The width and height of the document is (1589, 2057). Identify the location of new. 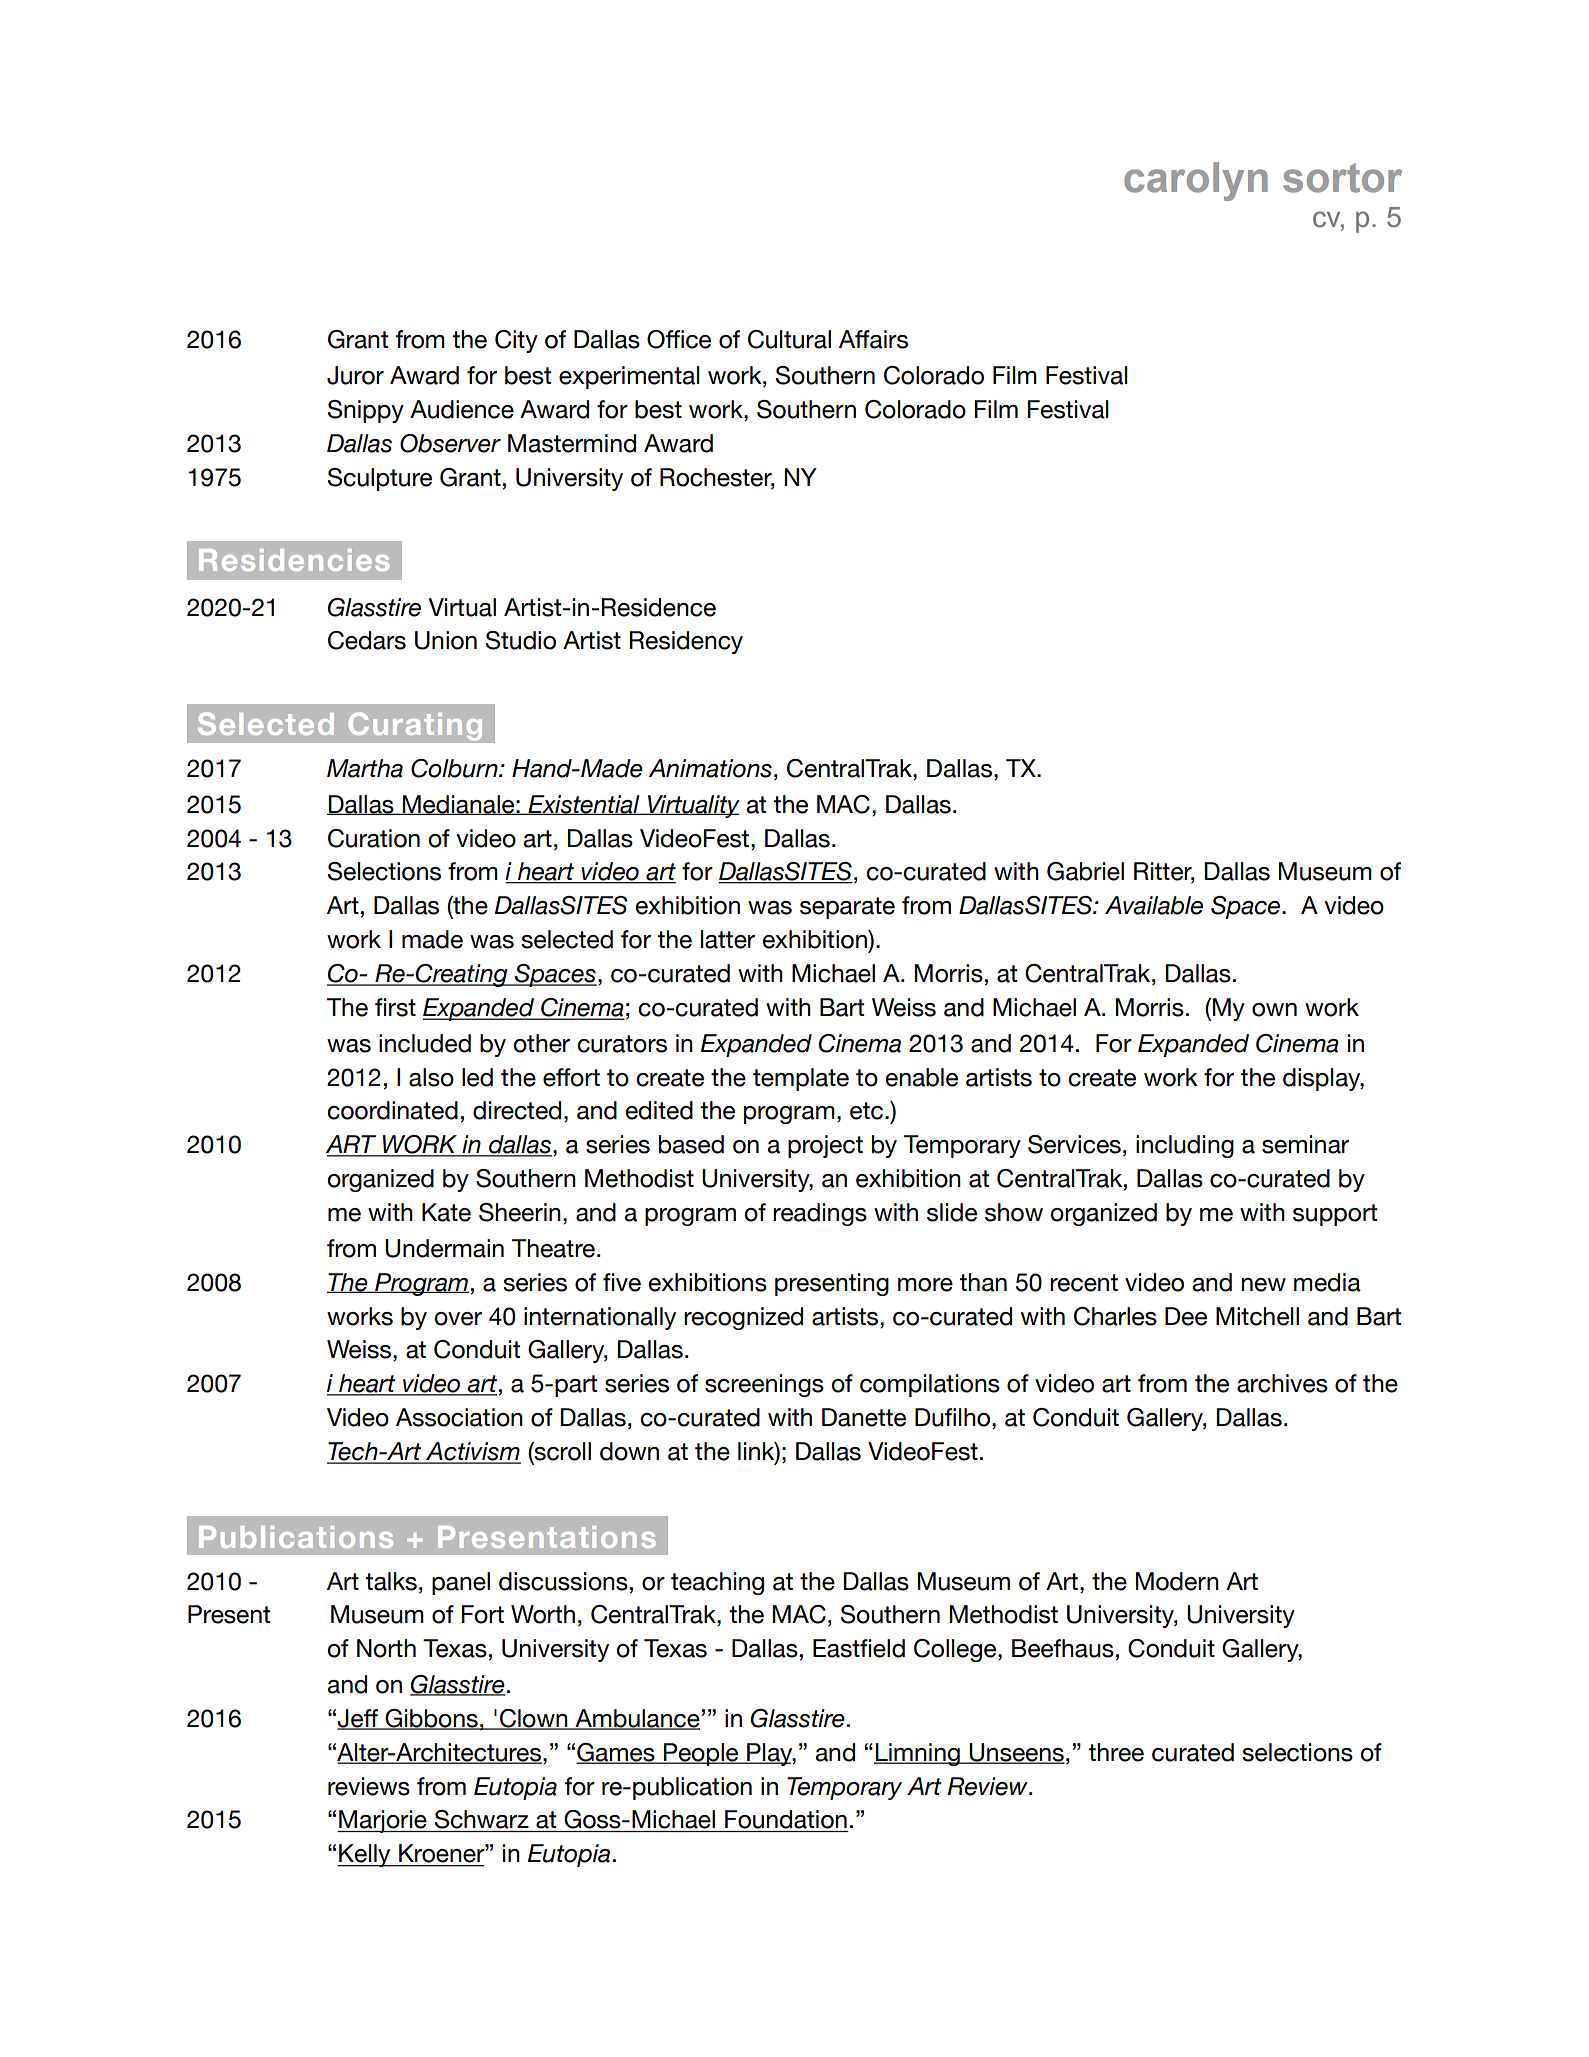
(1263, 1285).
